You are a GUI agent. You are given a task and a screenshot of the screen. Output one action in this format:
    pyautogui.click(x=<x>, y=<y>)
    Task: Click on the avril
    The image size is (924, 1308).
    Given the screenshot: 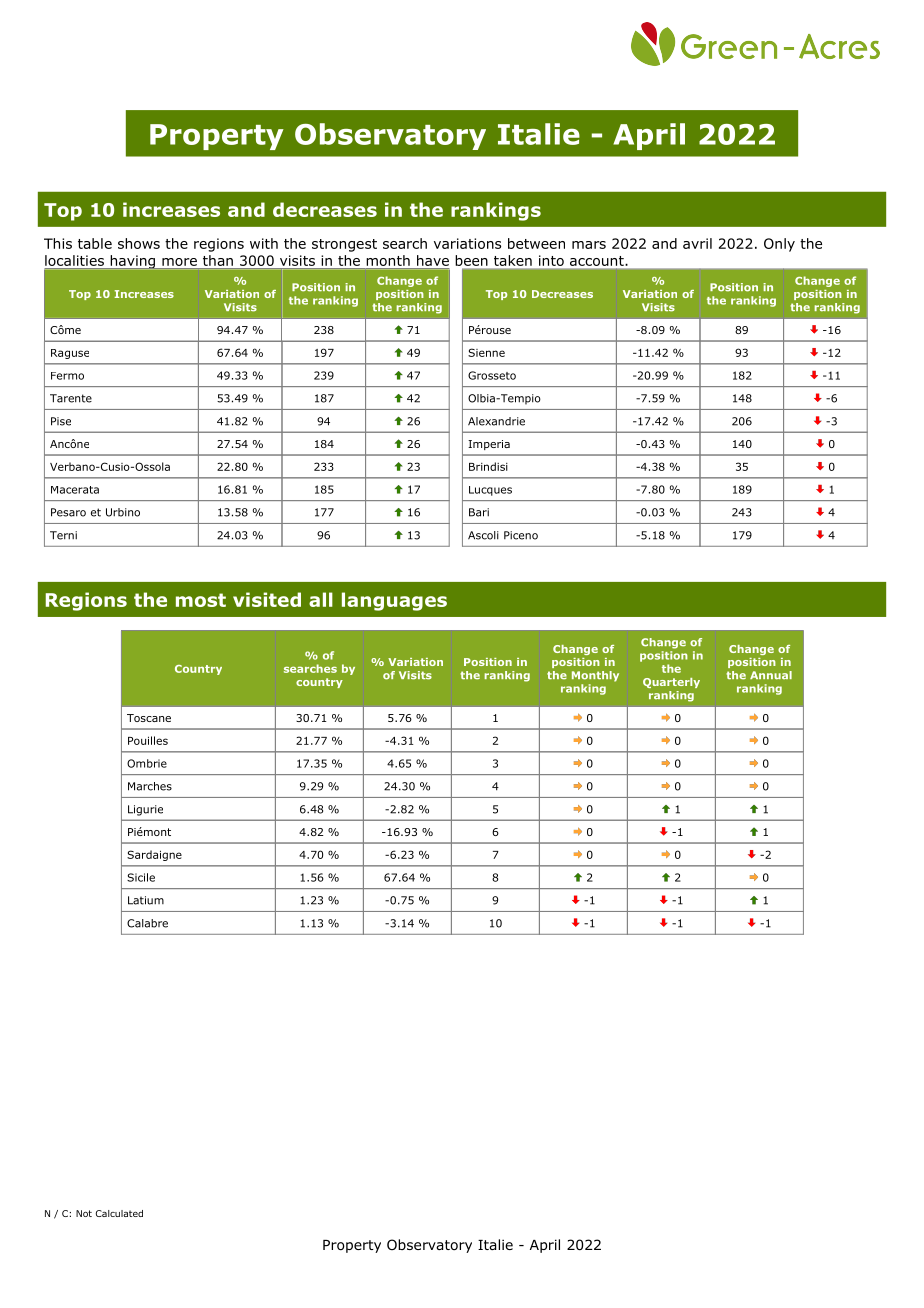 What is the action you would take?
    pyautogui.click(x=697, y=243)
